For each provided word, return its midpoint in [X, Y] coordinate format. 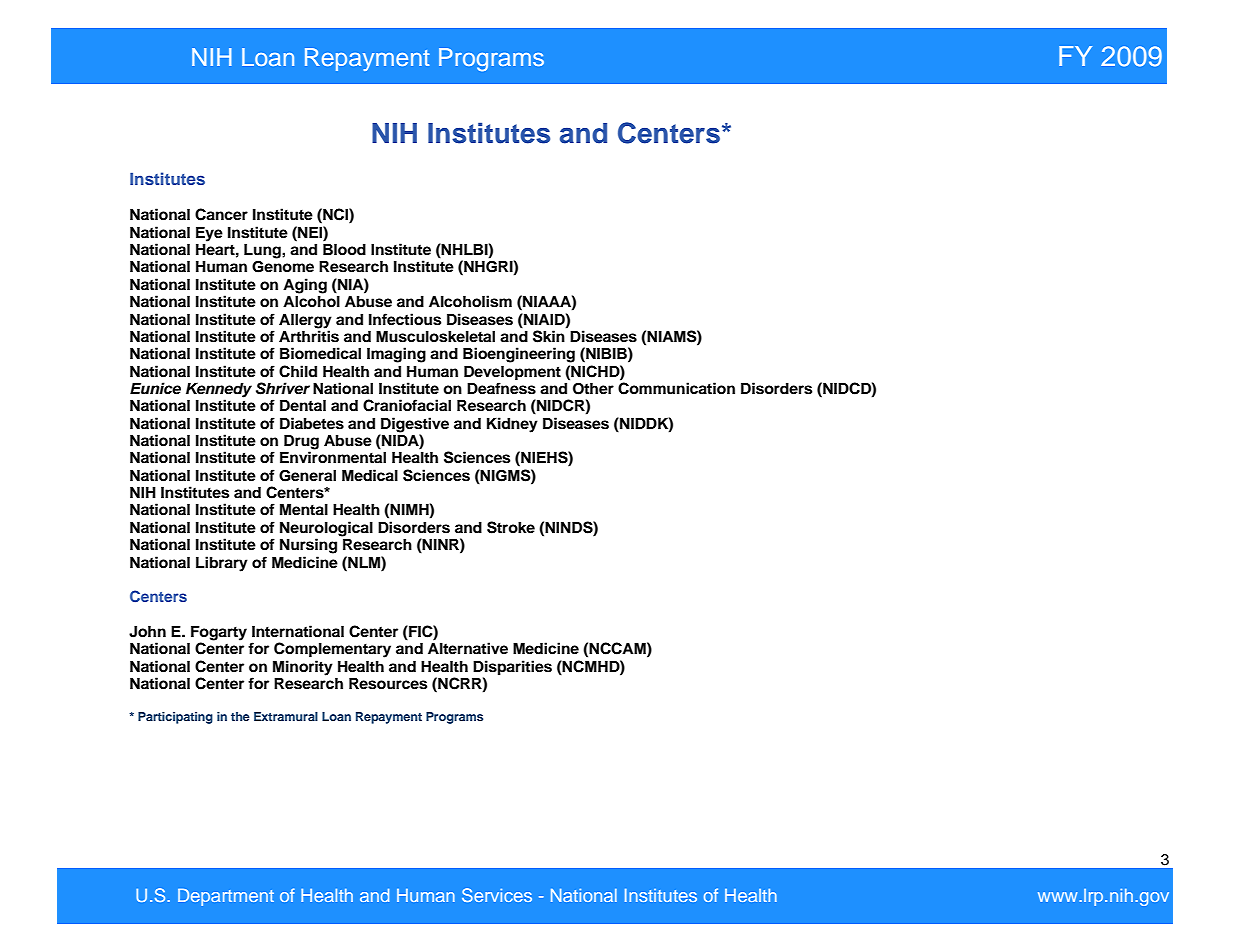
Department [226, 897]
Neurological [326, 530]
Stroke [511, 527]
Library [222, 564]
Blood [344, 248]
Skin [550, 335]
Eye [209, 234]
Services [497, 895]
